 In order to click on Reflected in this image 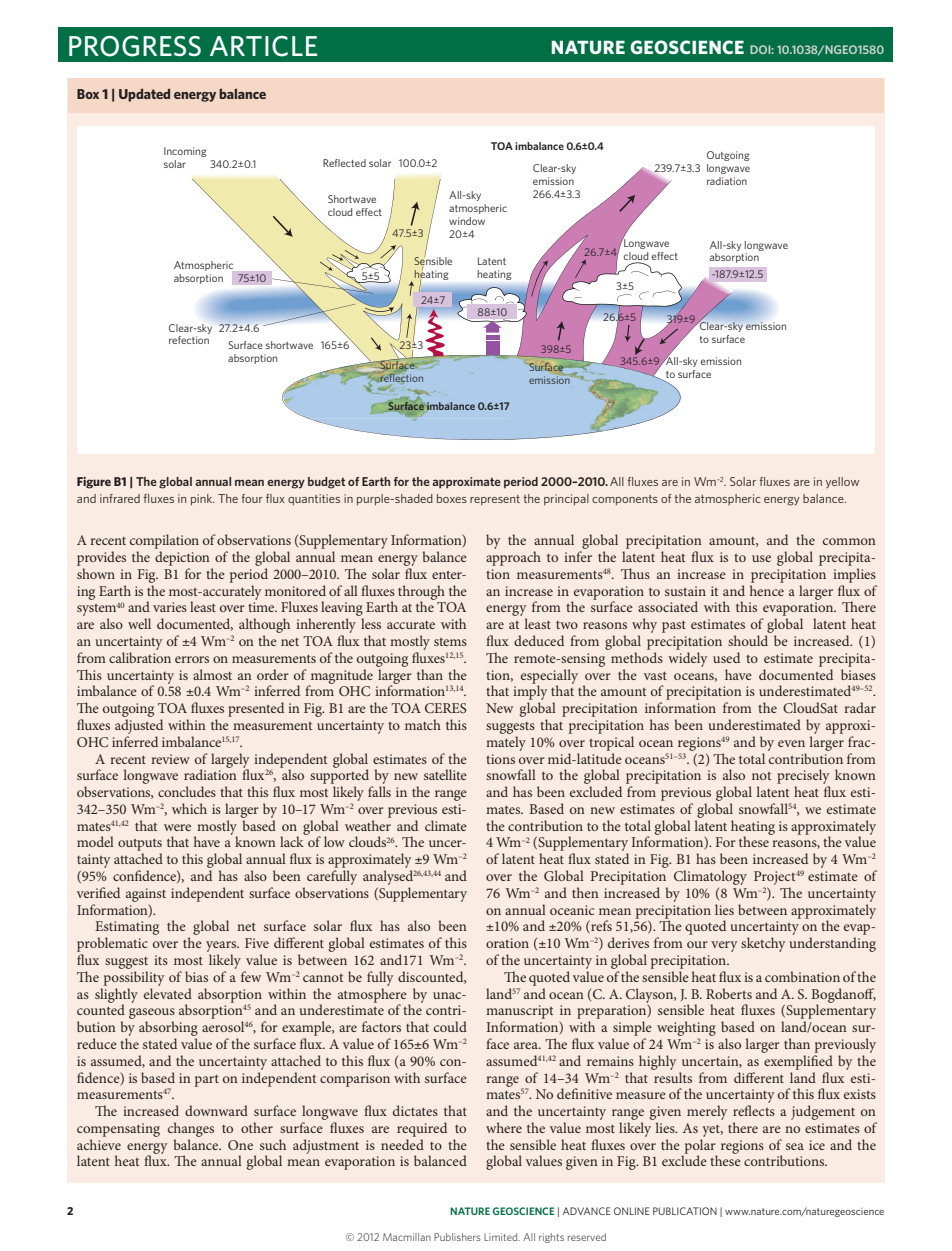, I will do `click(344, 163)`.
